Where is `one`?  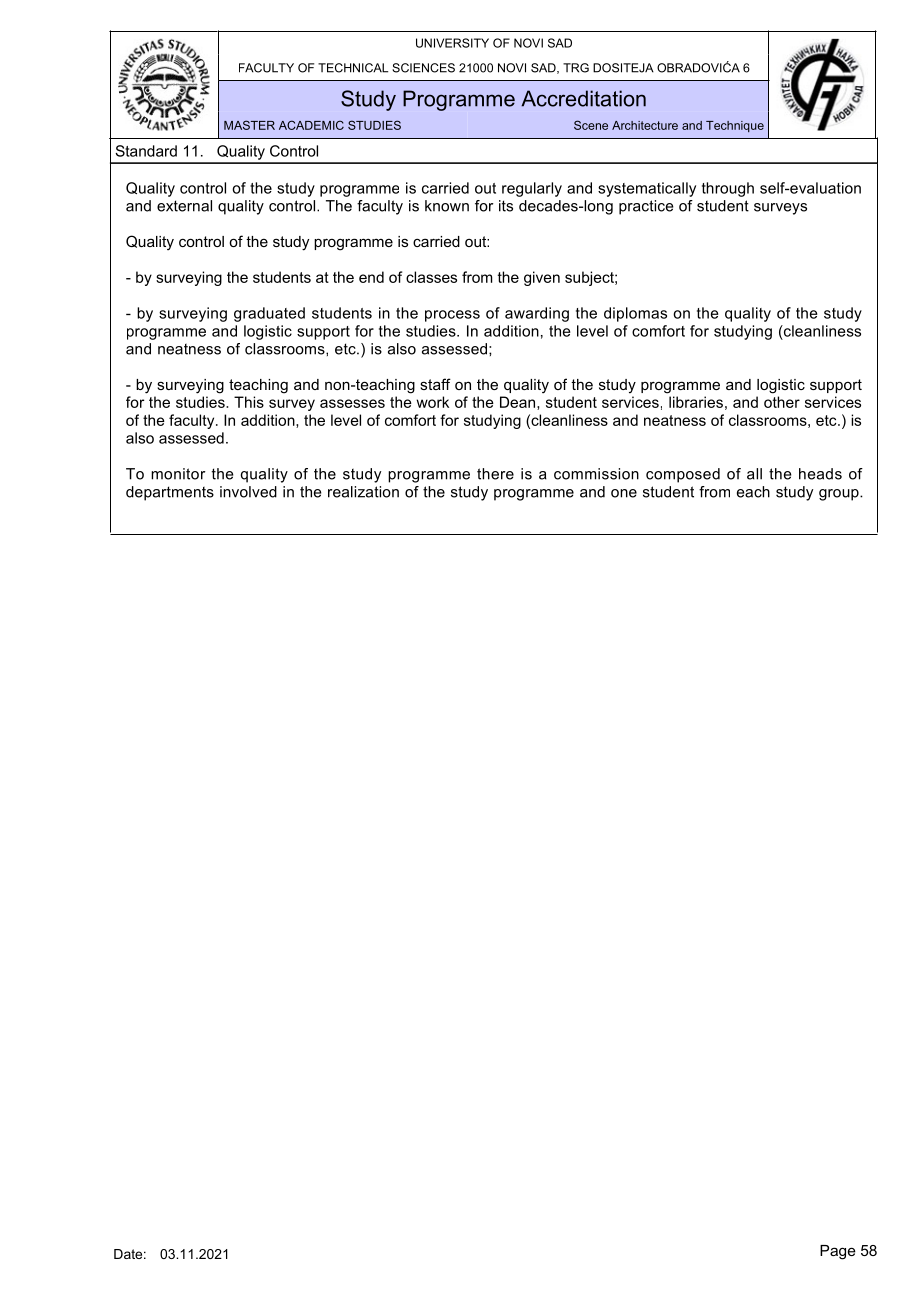 one is located at coordinates (624, 493).
